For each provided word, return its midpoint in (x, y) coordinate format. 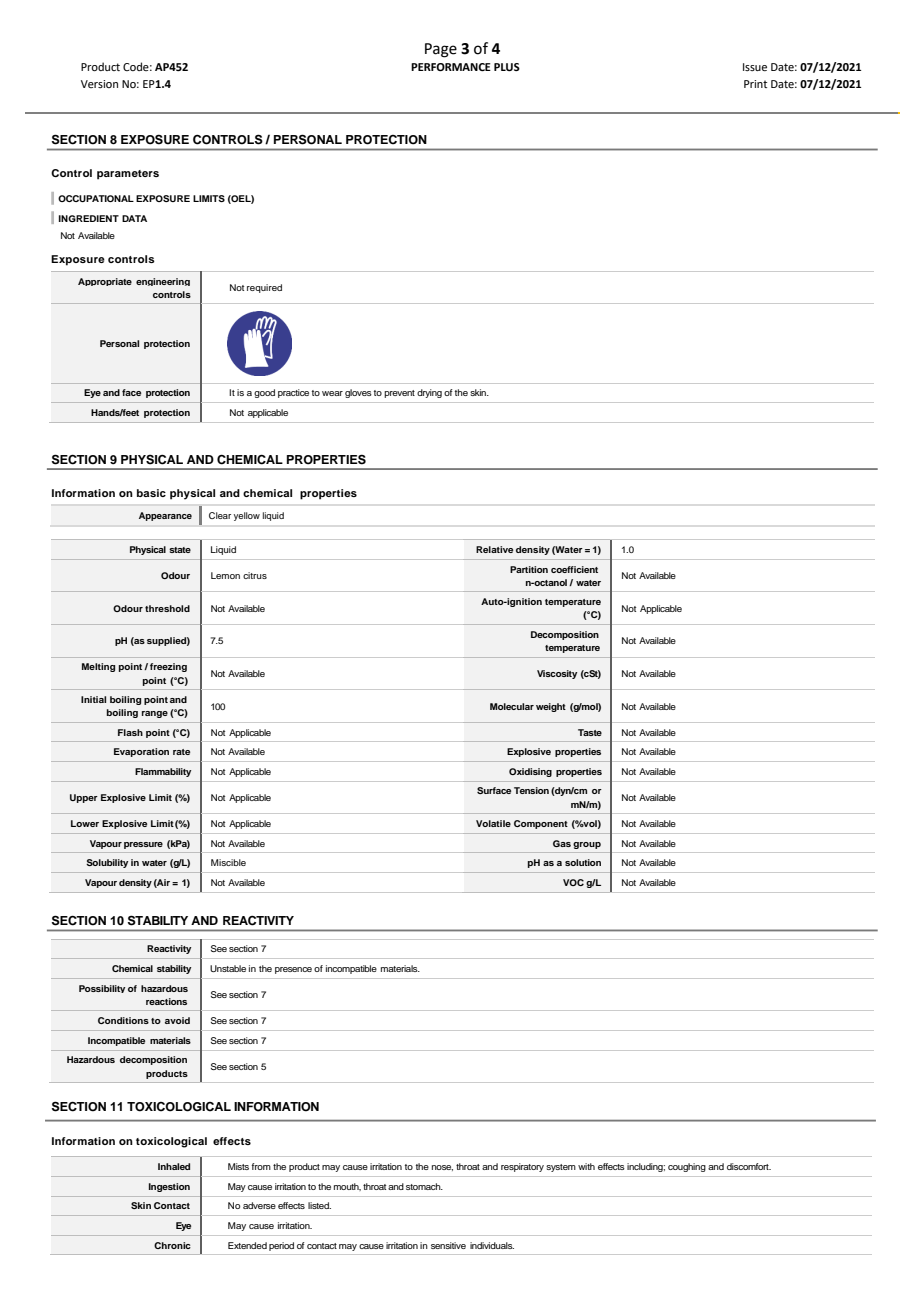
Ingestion (169, 1187)
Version (99, 84)
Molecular (512, 706)
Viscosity (557, 674)
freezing (168, 667)
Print (755, 84)
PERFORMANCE (451, 67)
